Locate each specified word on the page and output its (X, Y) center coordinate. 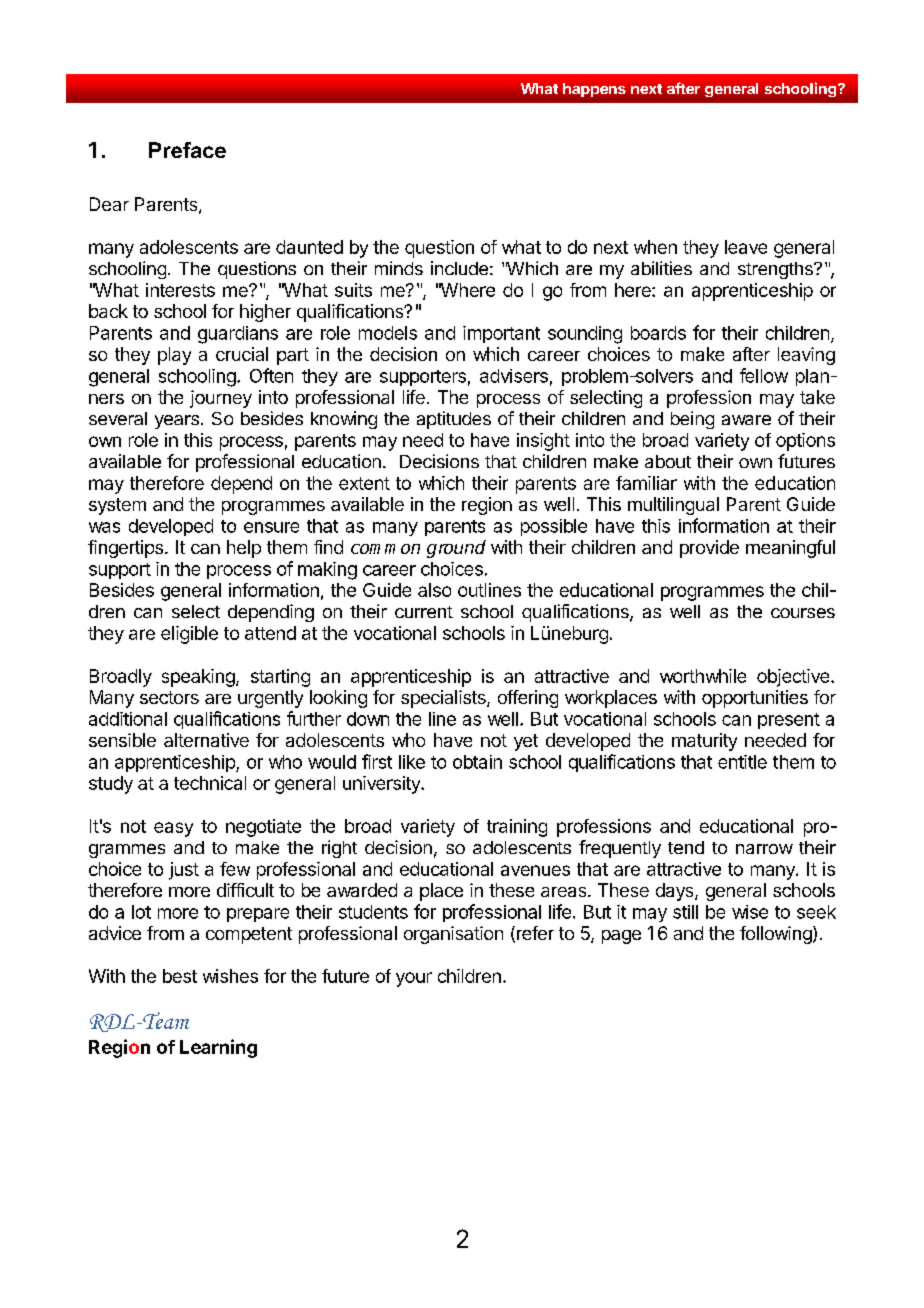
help (244, 549)
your (414, 979)
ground (456, 549)
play (174, 356)
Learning (218, 1048)
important (501, 334)
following (777, 935)
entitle (742, 762)
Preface (187, 150)
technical (210, 783)
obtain (477, 762)
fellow (764, 375)
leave (746, 247)
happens (594, 90)
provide (709, 549)
